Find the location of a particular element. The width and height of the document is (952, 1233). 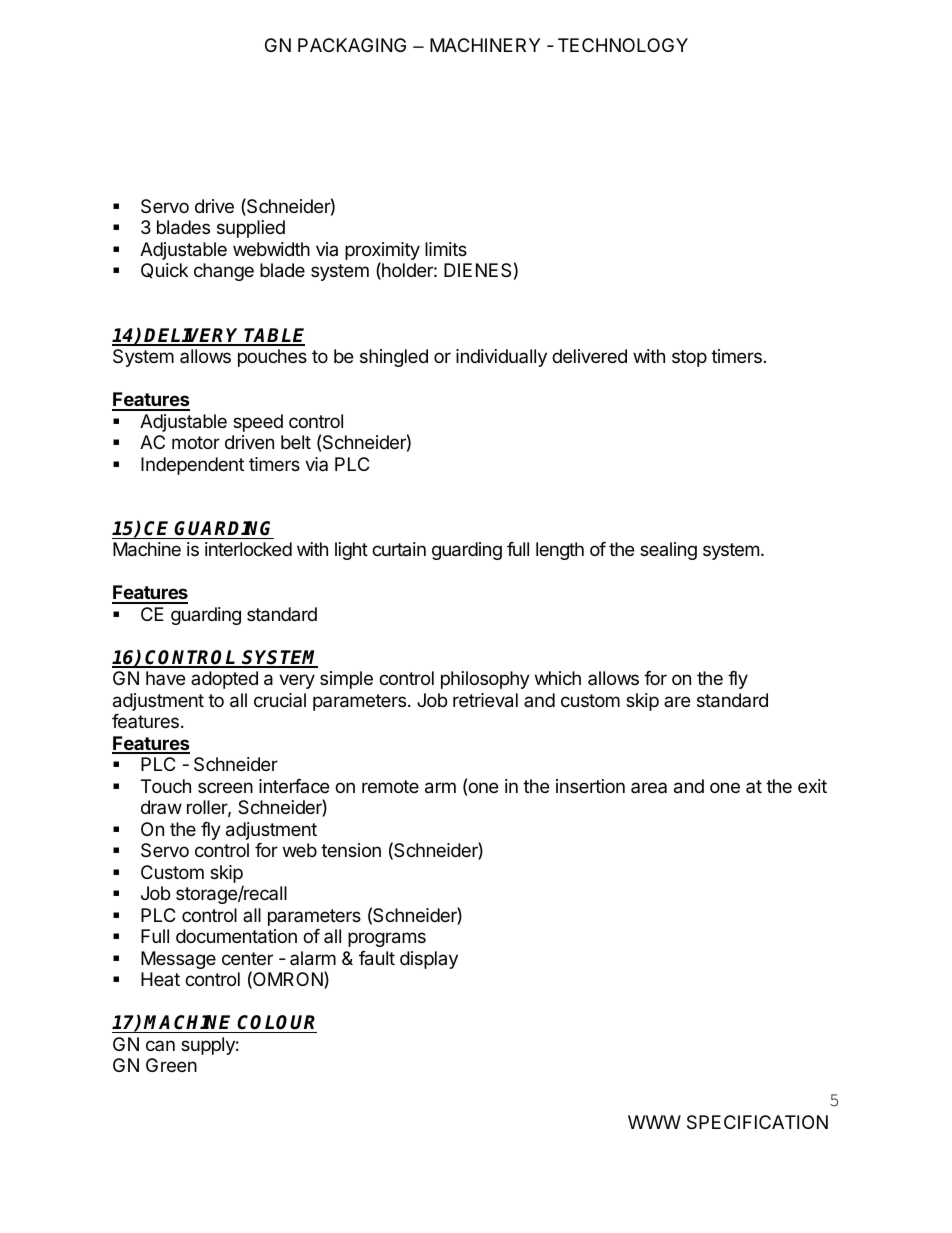

sealing is located at coordinates (668, 551).
